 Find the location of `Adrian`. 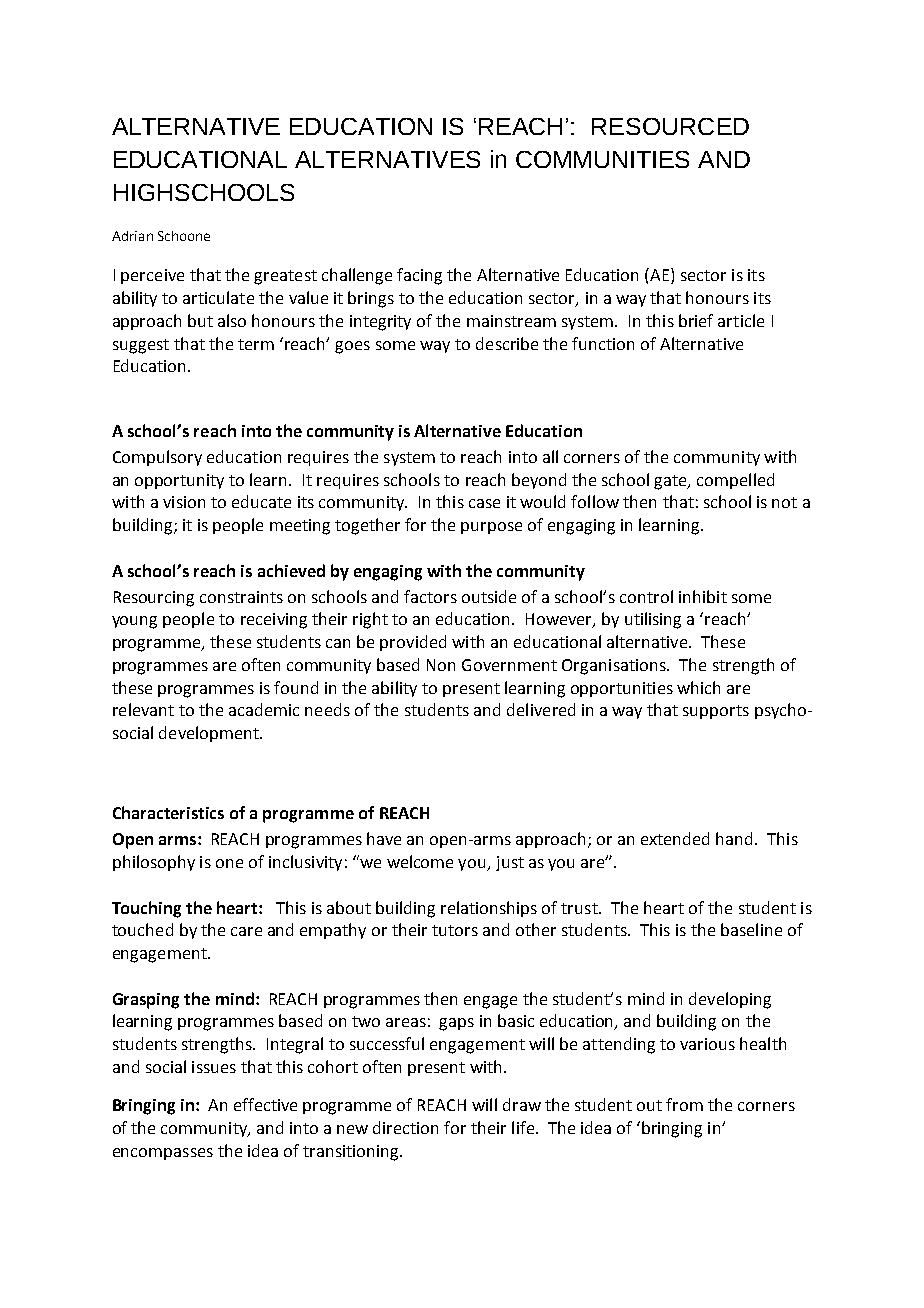

Adrian is located at coordinates (132, 236).
